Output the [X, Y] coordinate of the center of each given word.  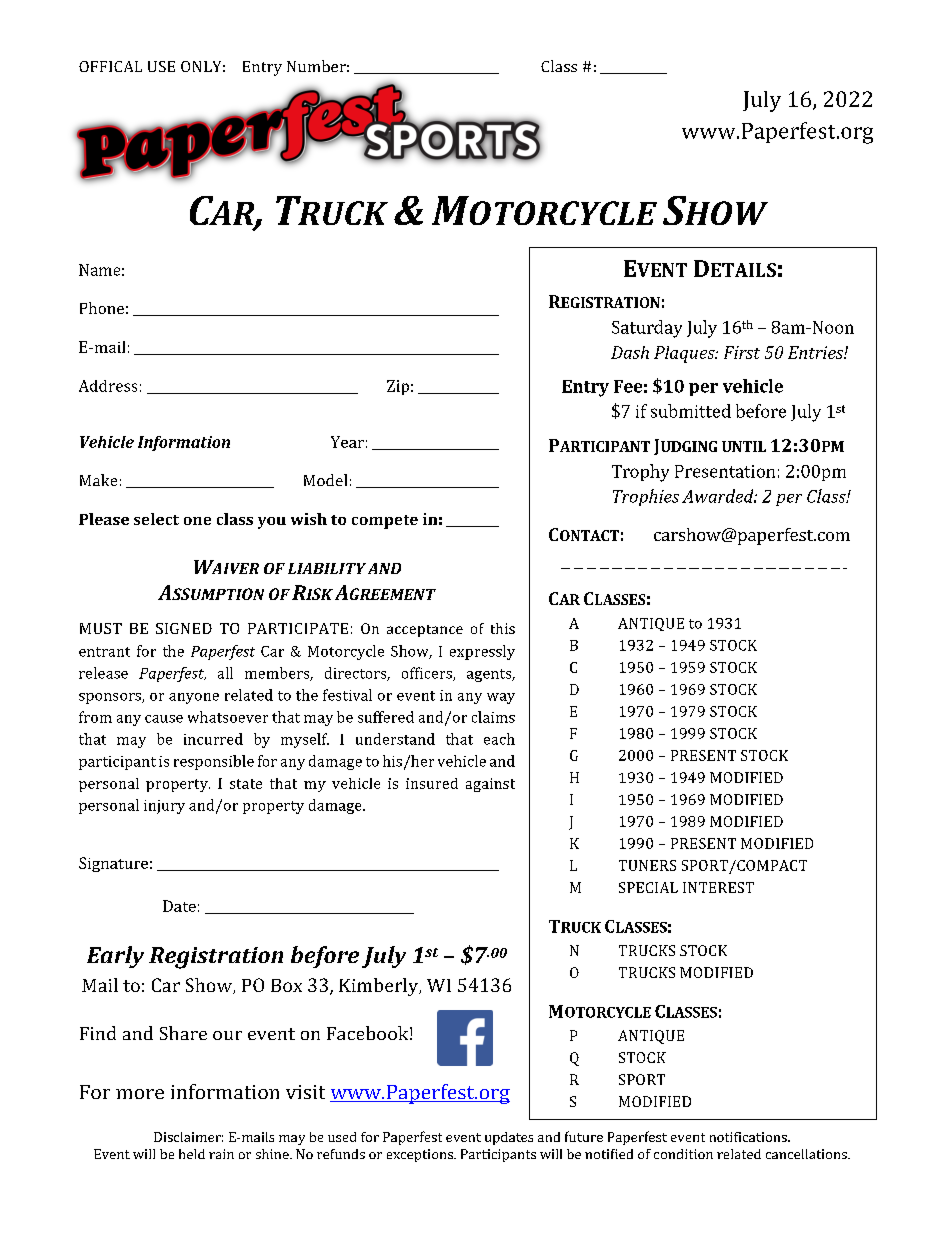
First [742, 352]
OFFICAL [110, 66]
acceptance [425, 631]
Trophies [646, 497]
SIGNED [184, 628]
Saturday [647, 329]
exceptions [421, 1155]
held [192, 1154]
